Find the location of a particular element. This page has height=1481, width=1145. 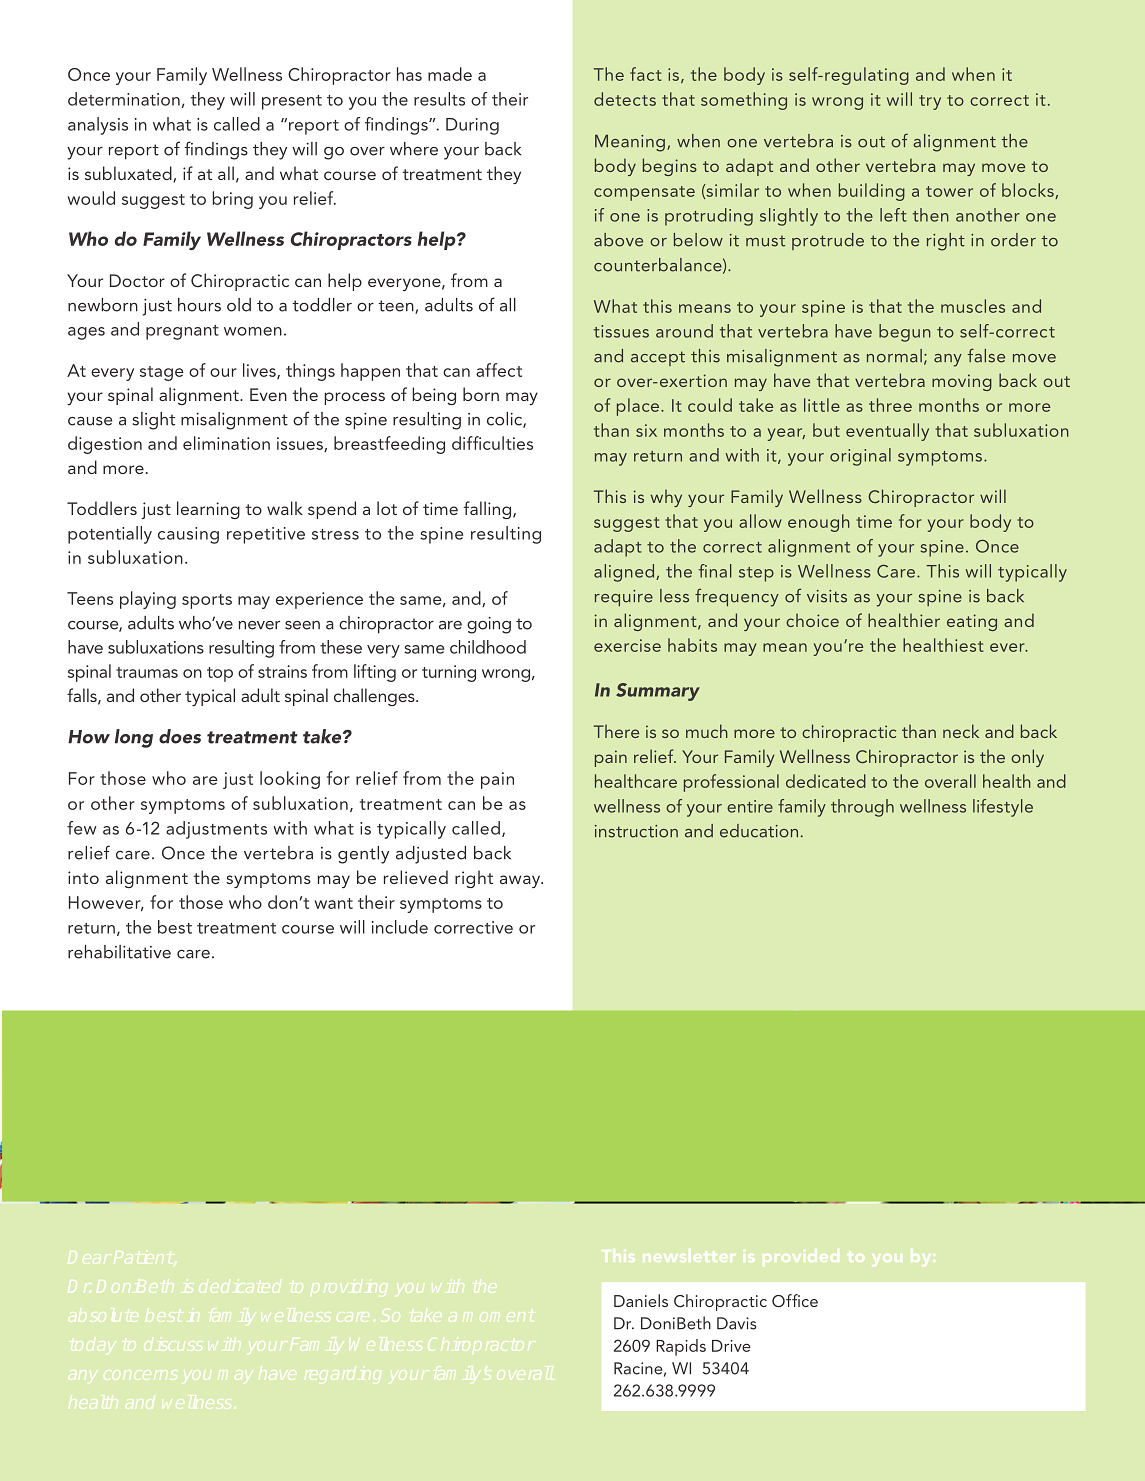

Daniels is located at coordinates (641, 1300).
